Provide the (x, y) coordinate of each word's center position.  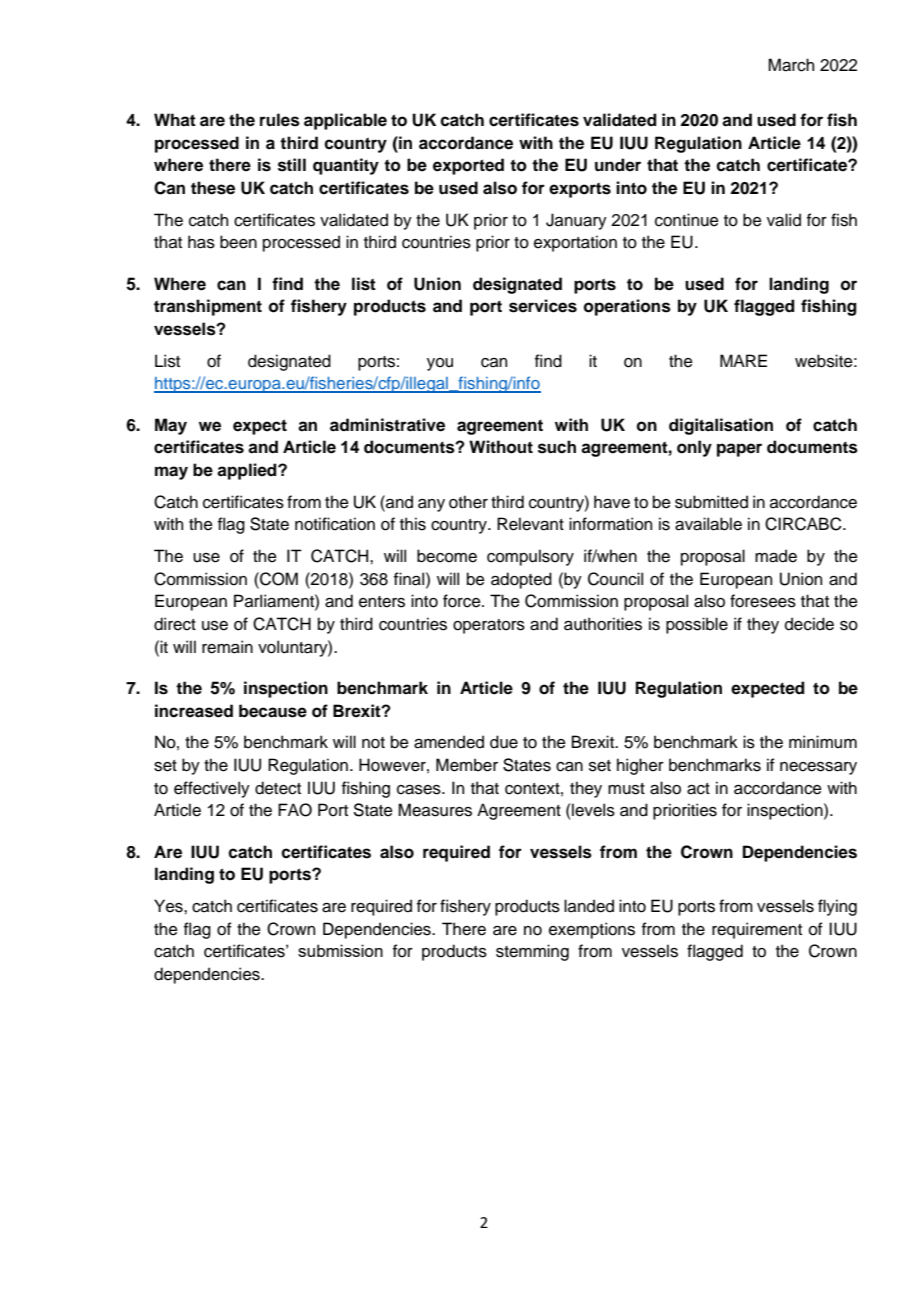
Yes (169, 906)
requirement (757, 930)
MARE (743, 360)
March (791, 65)
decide (809, 624)
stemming (532, 952)
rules (280, 120)
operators (489, 626)
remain (227, 647)
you (440, 364)
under (618, 165)
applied (248, 471)
